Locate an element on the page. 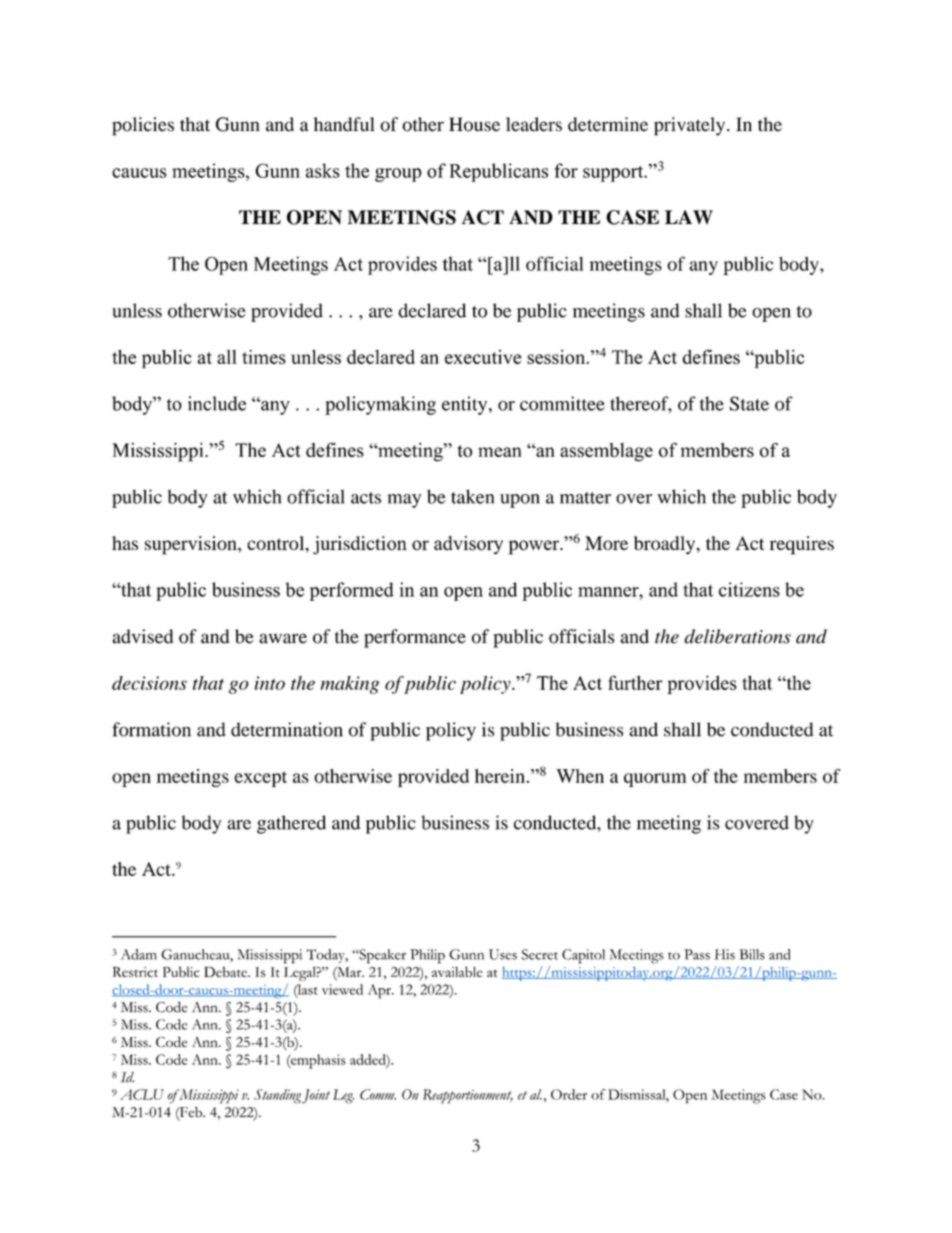 The width and height of the page is (952, 1233). privately is located at coordinates (691, 126).
